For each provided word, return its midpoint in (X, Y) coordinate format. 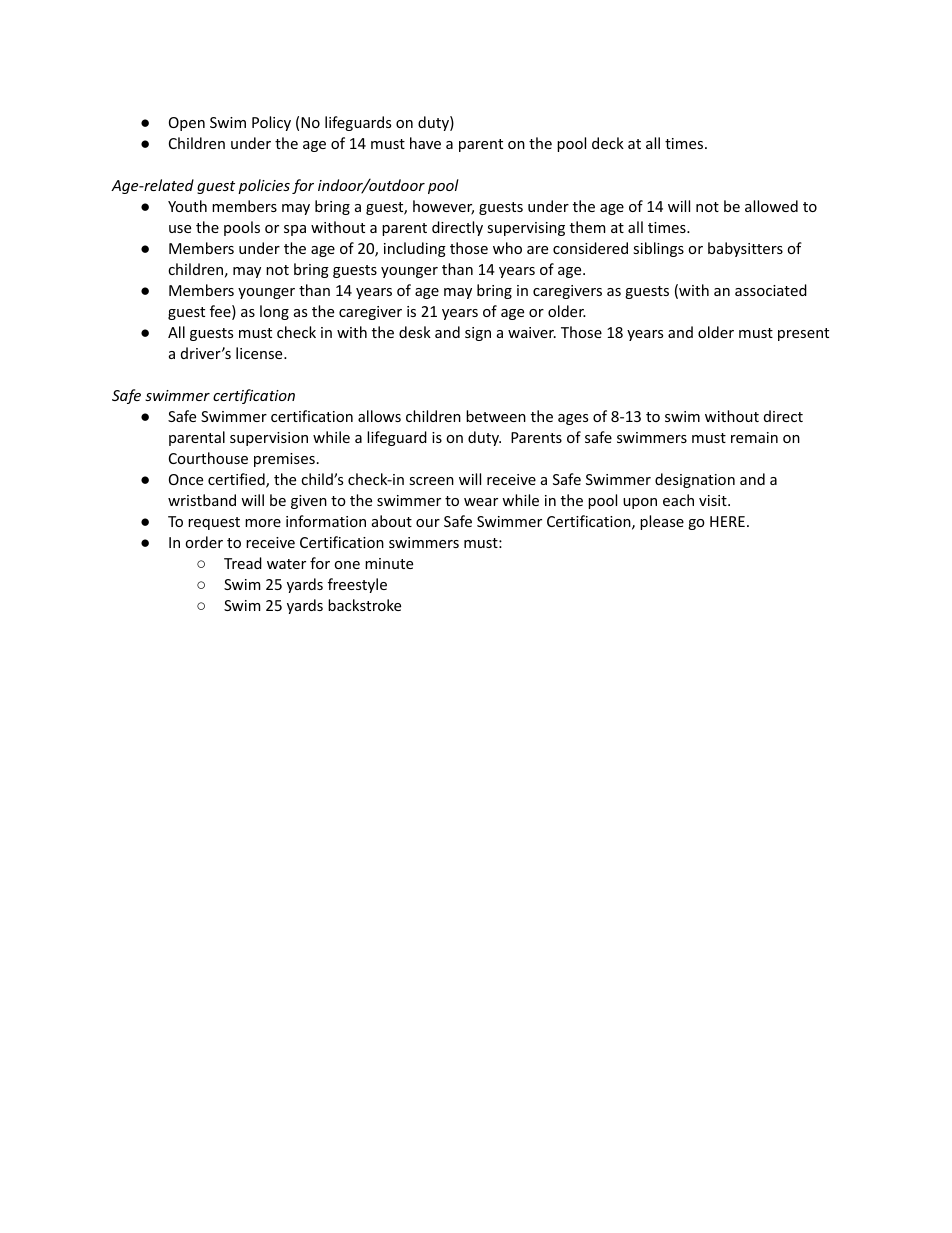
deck (608, 143)
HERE (727, 521)
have (425, 143)
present (803, 334)
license (260, 353)
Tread (243, 563)
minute (389, 563)
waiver (532, 332)
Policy (271, 123)
